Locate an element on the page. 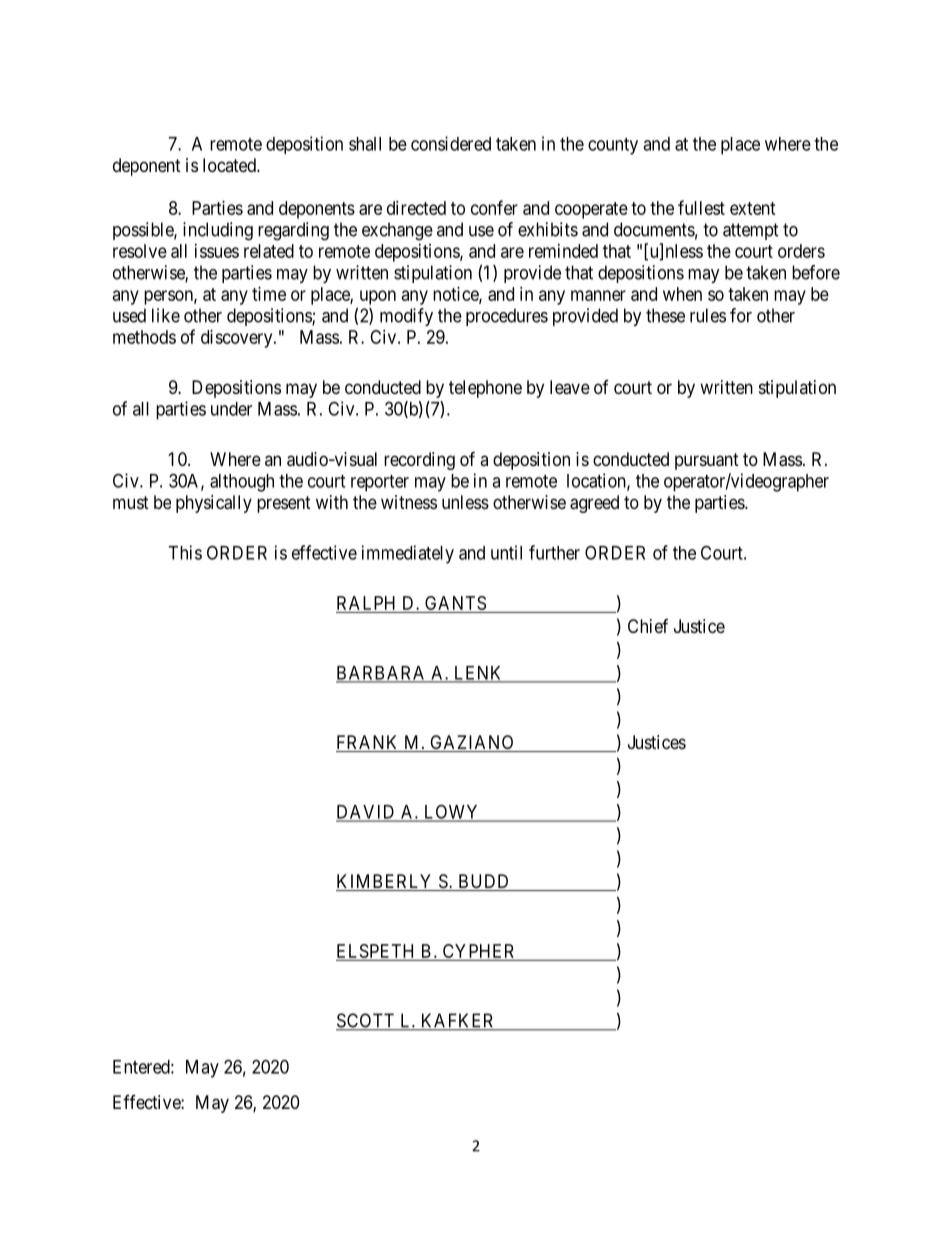 The height and width of the page is (1233, 952). located is located at coordinates (230, 165).
